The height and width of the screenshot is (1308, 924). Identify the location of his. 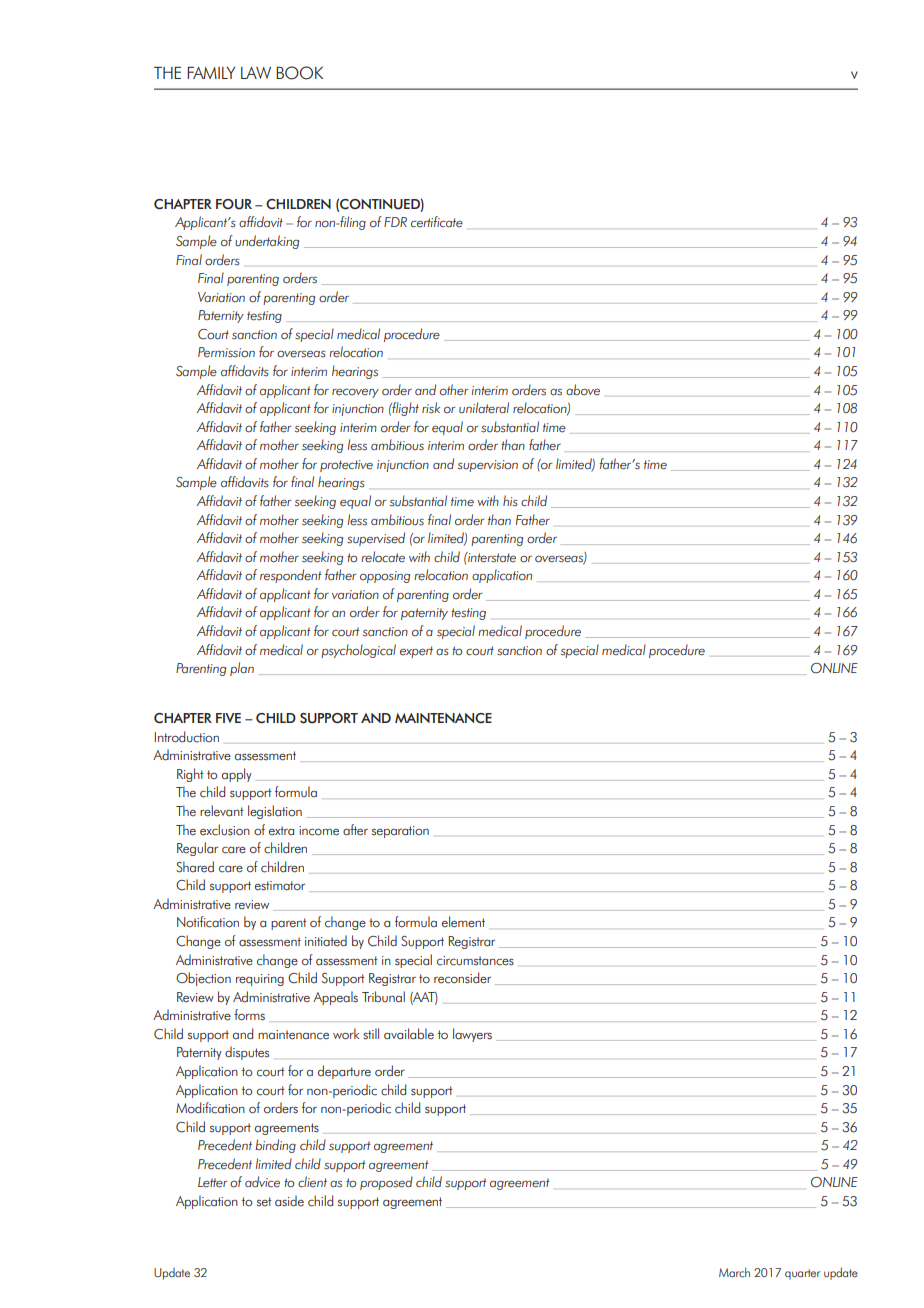
(510, 501).
